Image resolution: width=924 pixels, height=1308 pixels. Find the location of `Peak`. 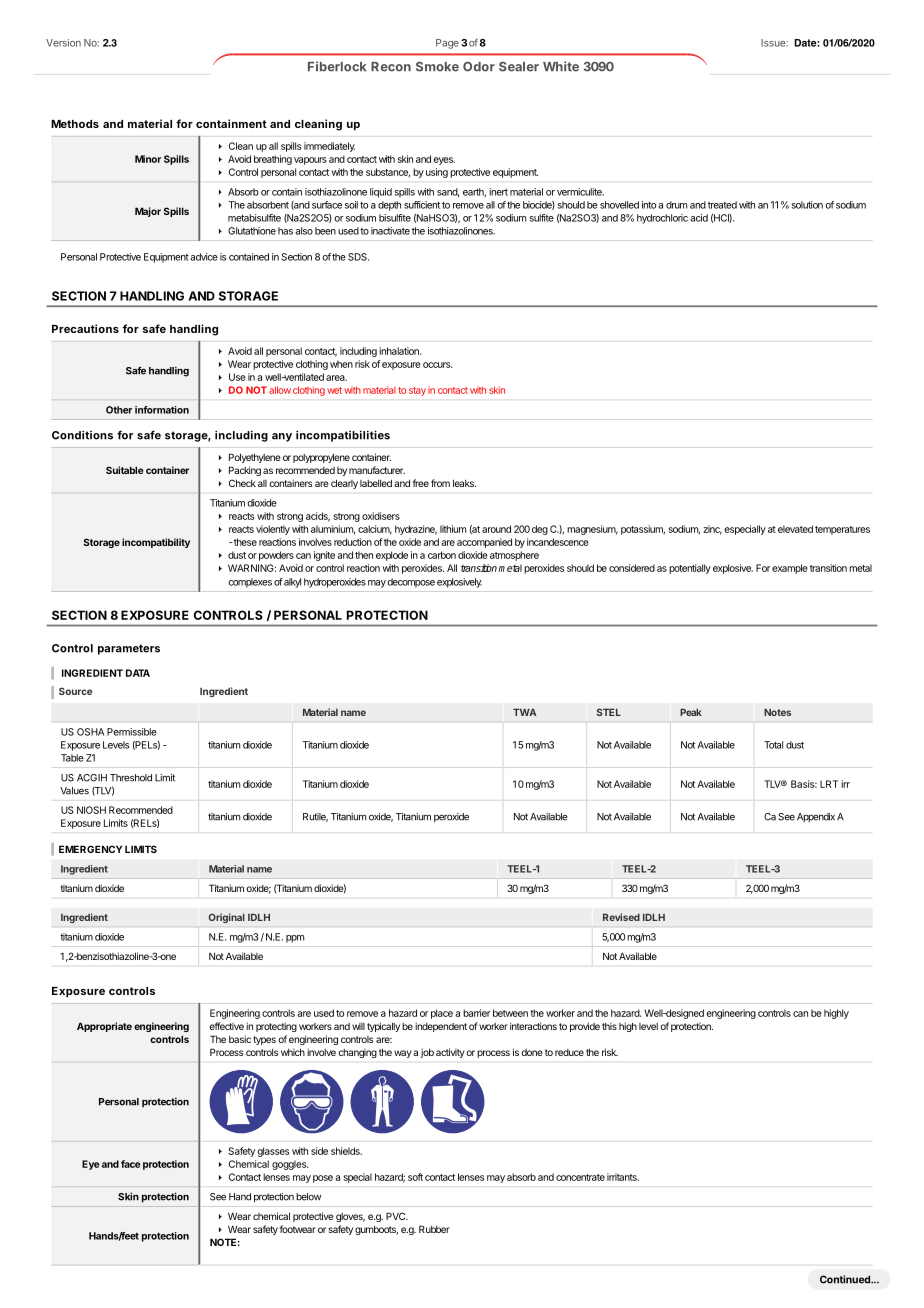

Peak is located at coordinates (691, 712).
